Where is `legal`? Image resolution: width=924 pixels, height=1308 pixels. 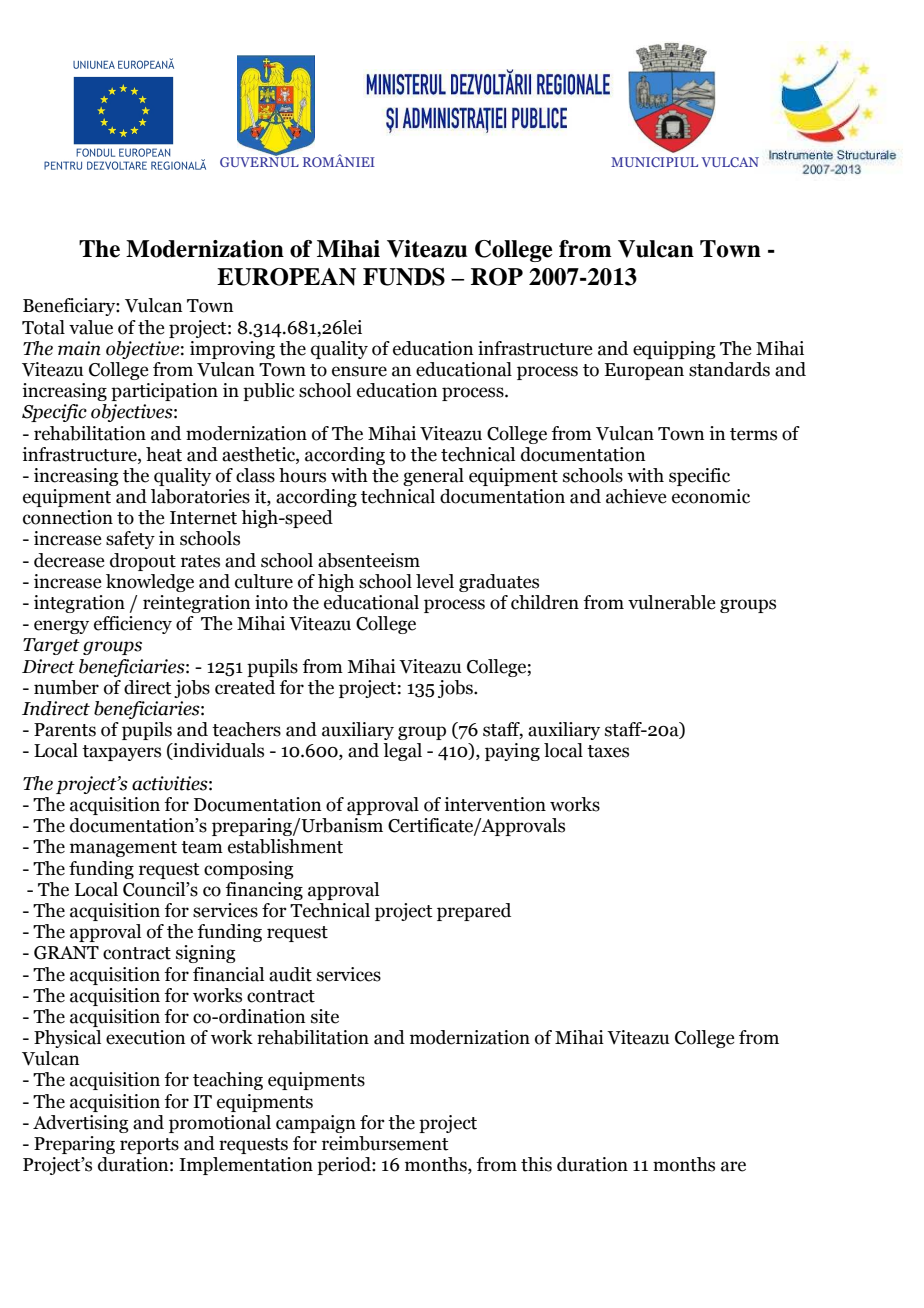 legal is located at coordinates (402, 752).
